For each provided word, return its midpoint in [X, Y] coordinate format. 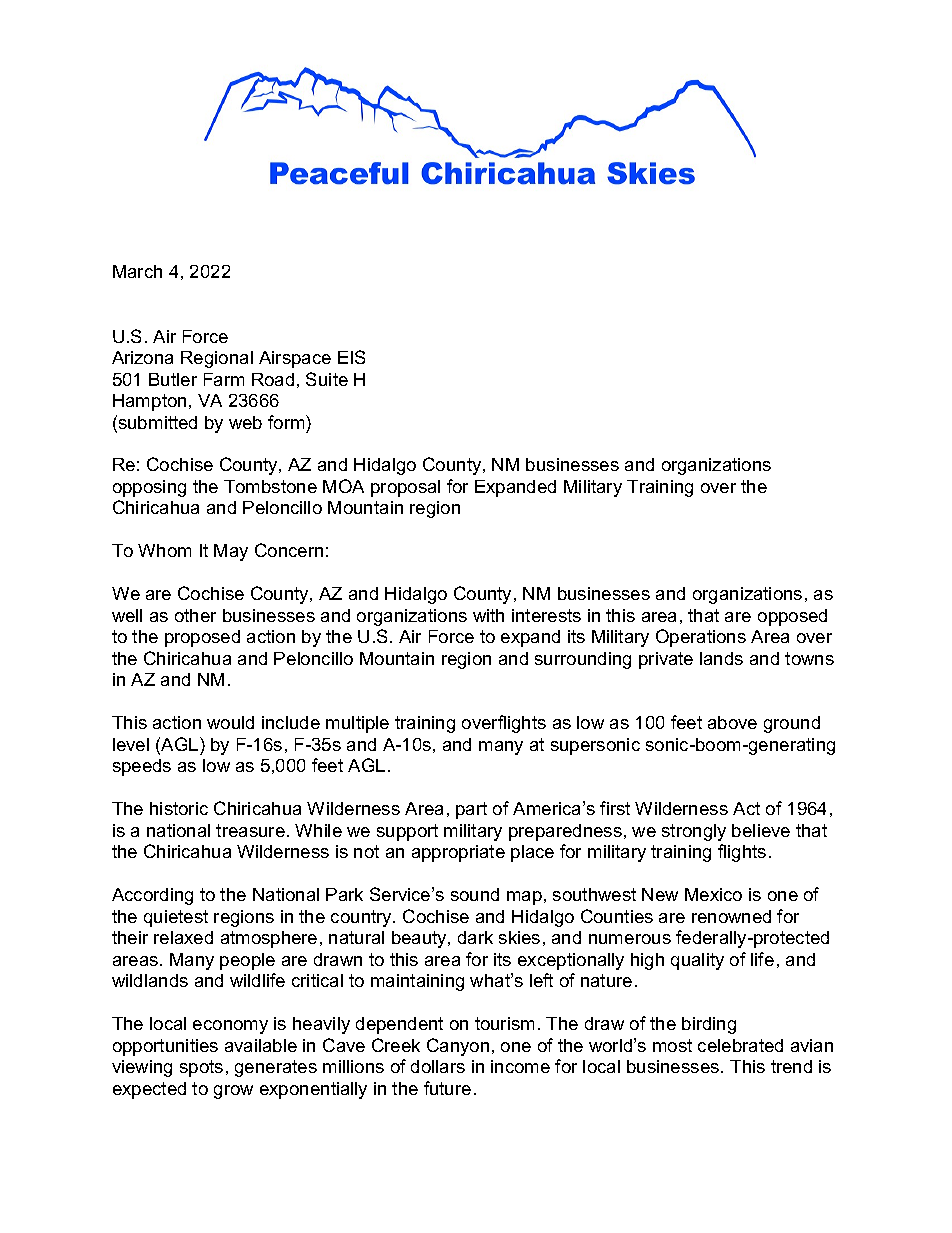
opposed [792, 617]
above [732, 722]
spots [201, 1068]
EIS [351, 357]
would [230, 722]
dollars [438, 1066]
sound [475, 894]
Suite [327, 379]
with [488, 615]
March [137, 271]
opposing [149, 488]
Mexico [713, 894]
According [152, 896]
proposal [405, 488]
